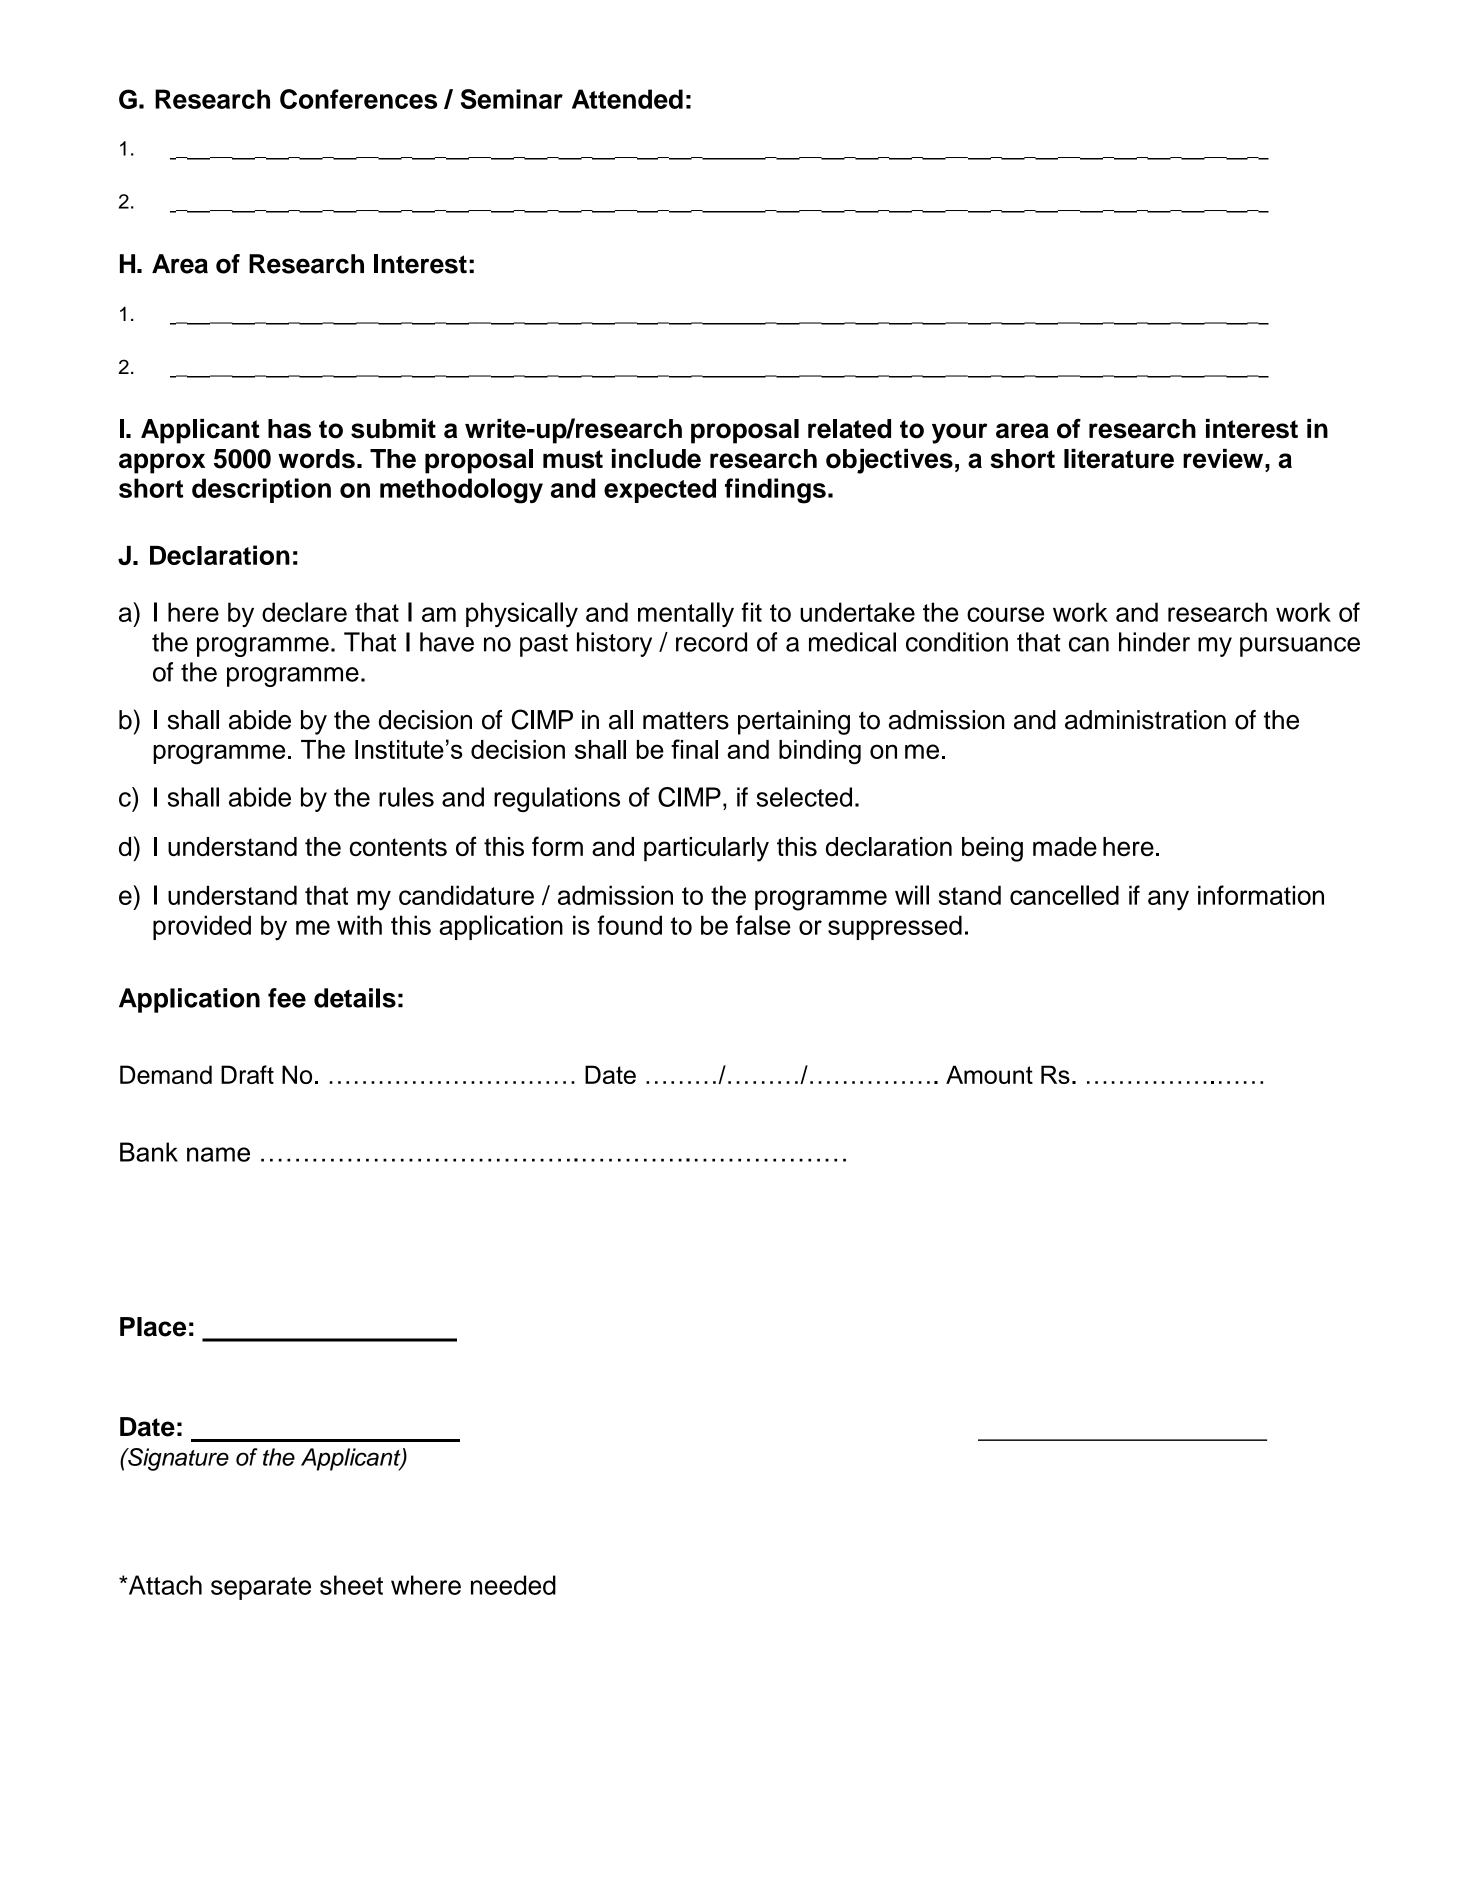 Image resolution: width=1457 pixels, height=1885 pixels. Describe the element at coordinates (959, 433) in the screenshot. I see `your` at that location.
